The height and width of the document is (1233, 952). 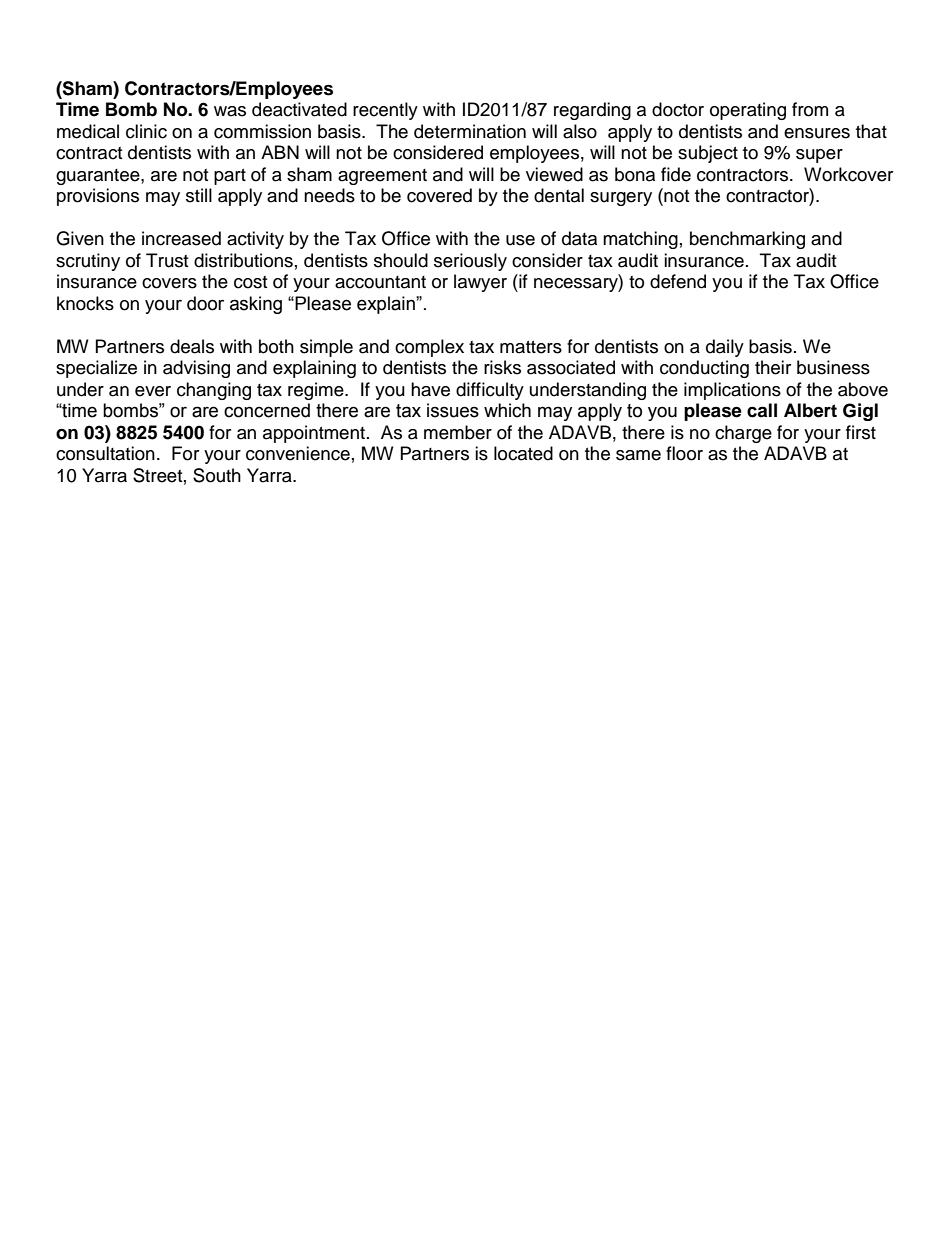 What do you see at coordinates (490, 391) in the document?
I see `difficulty` at bounding box center [490, 391].
